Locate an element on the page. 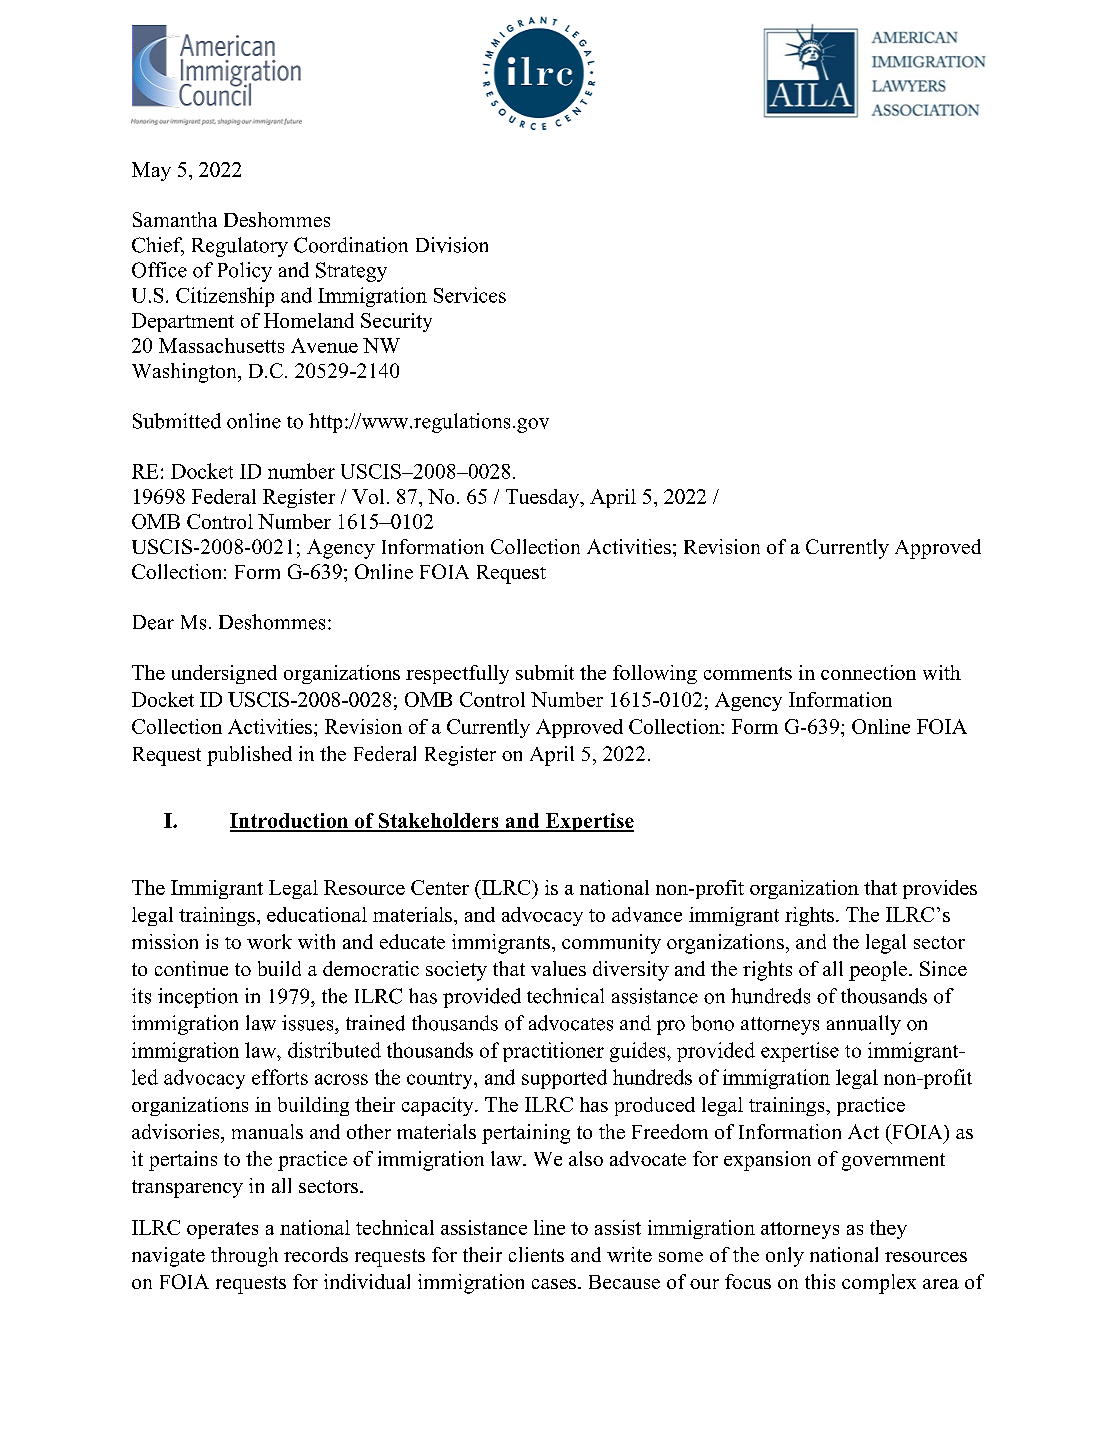 This page has width=1115, height=1443. Regulatory is located at coordinates (240, 247).
